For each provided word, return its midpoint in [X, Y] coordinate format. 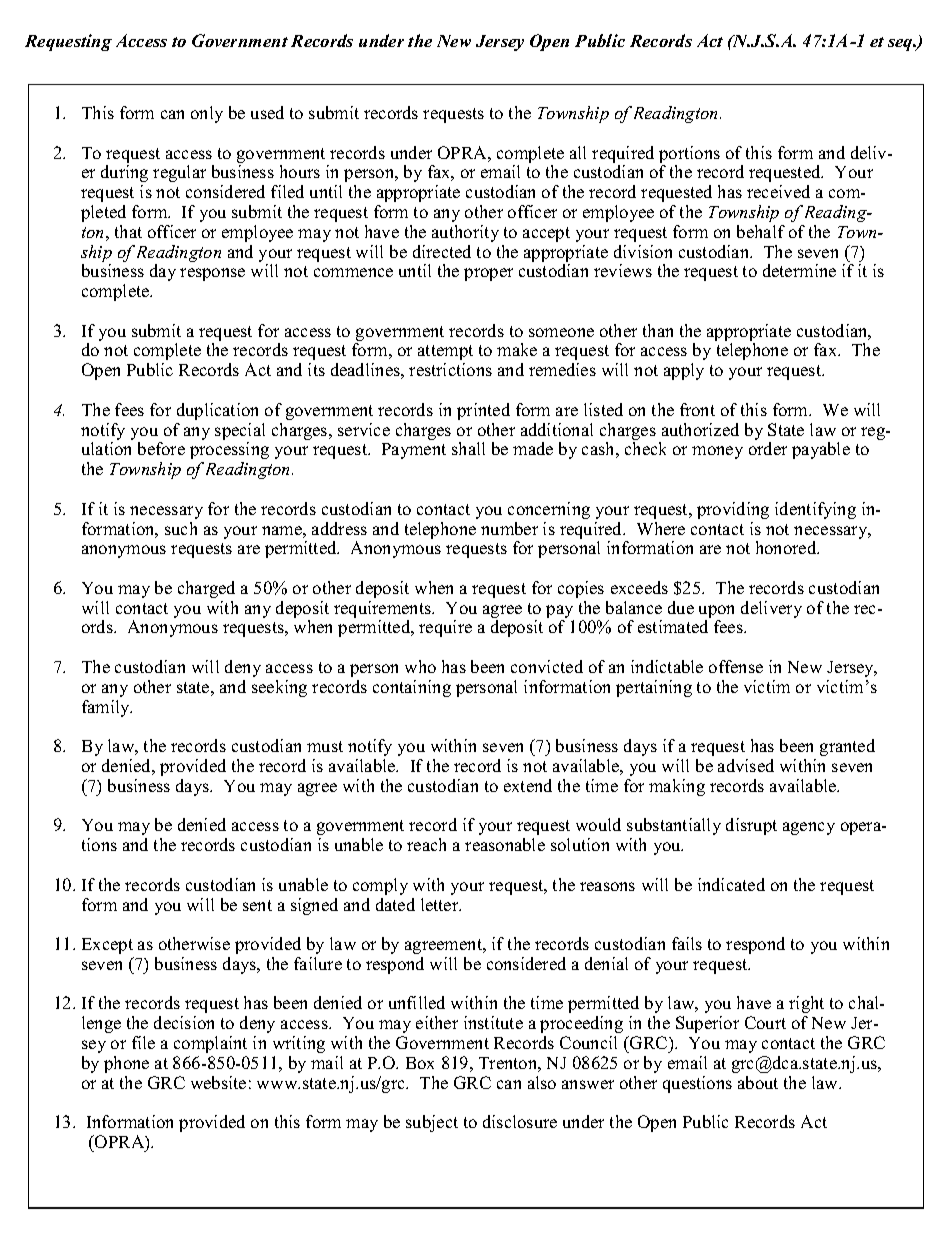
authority [465, 233]
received [778, 191]
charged [206, 589]
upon [716, 613]
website [218, 1082]
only [207, 114]
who [420, 666]
